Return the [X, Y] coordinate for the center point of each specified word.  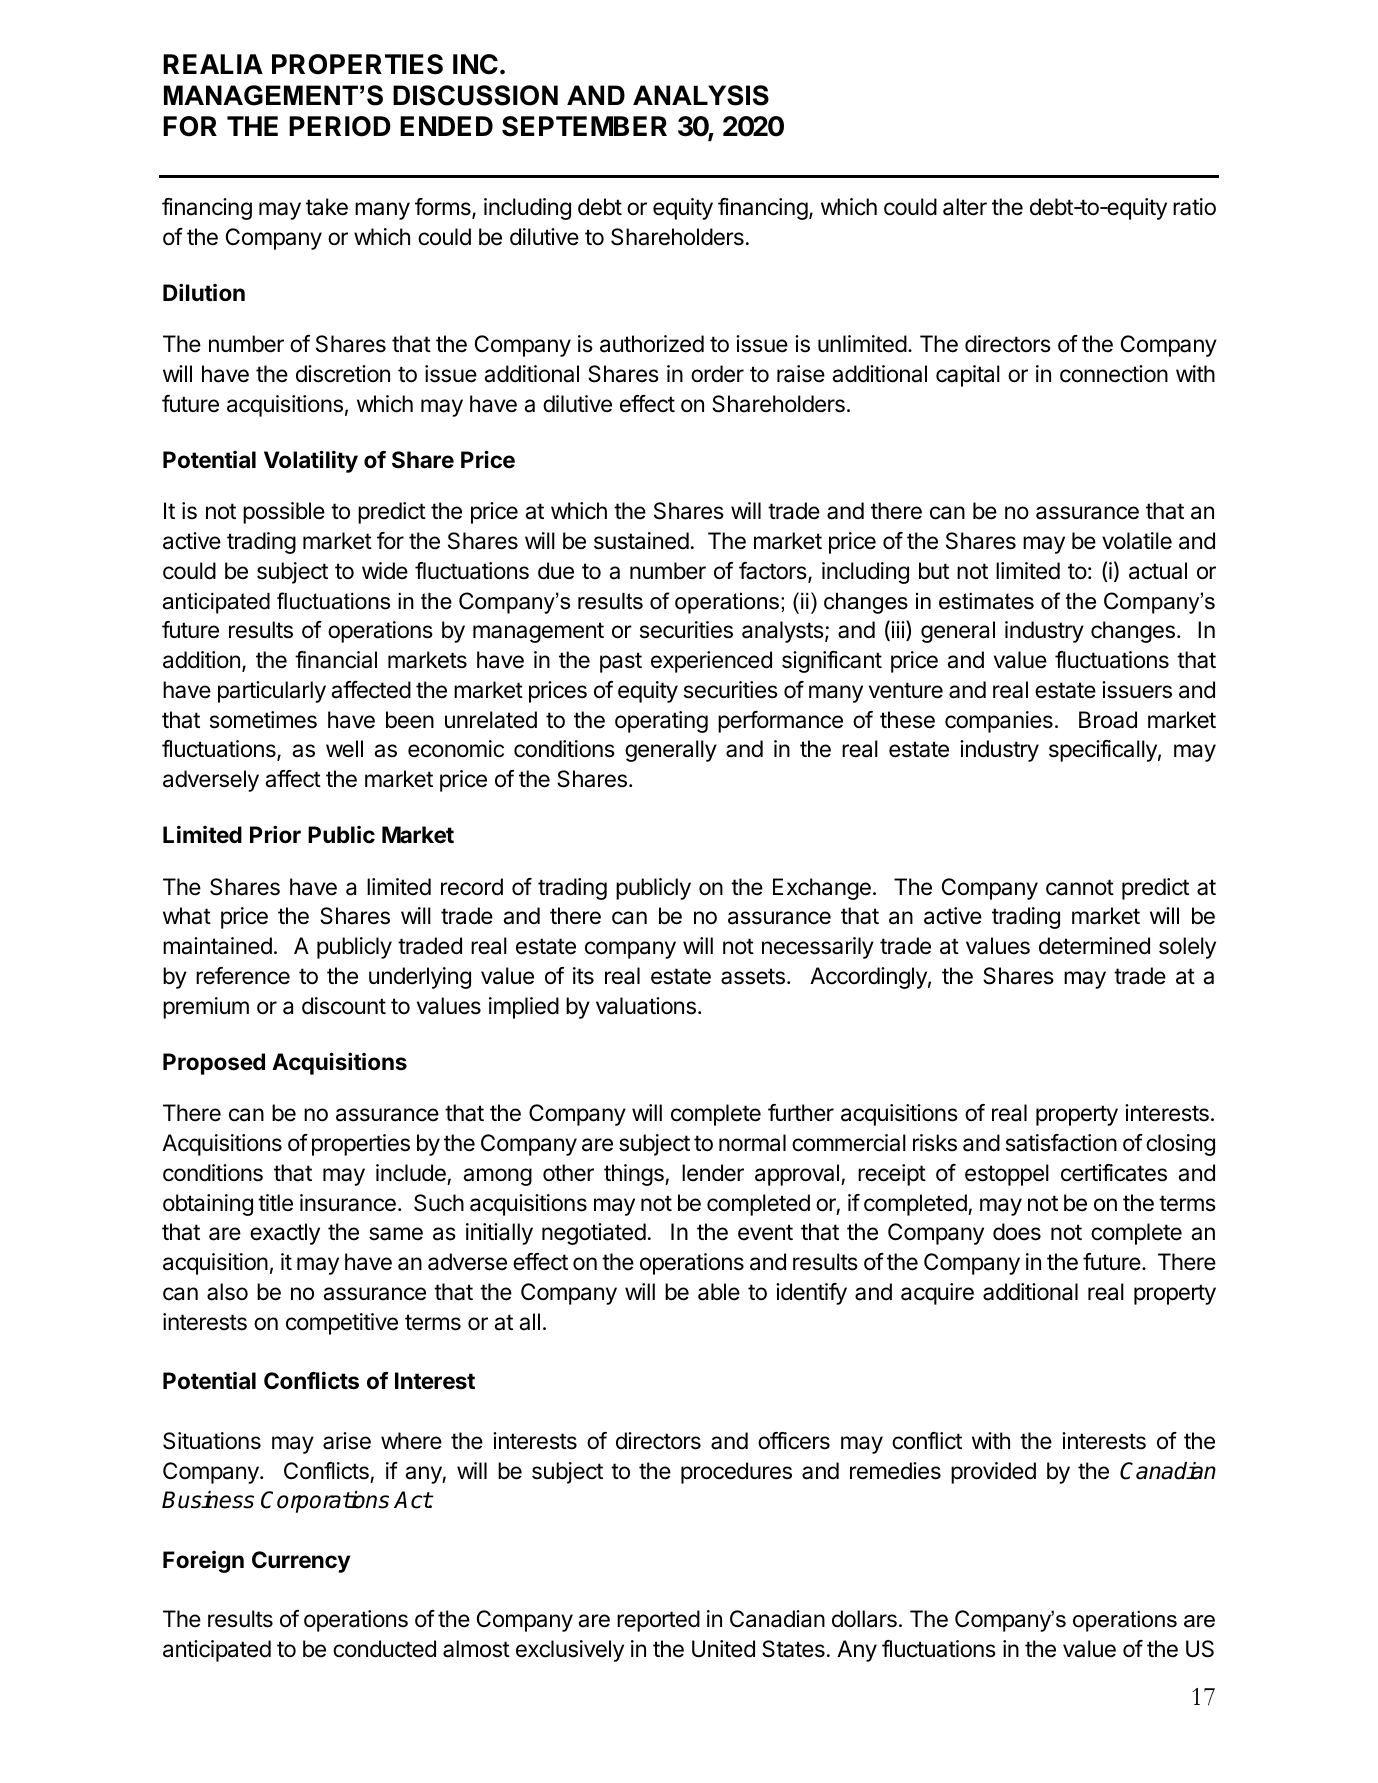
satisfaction [1061, 1143]
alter [965, 207]
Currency [301, 1562]
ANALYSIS [701, 95]
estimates [986, 601]
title [275, 1202]
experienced [711, 662]
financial [336, 660]
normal [752, 1143]
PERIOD [340, 126]
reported [658, 1621]
